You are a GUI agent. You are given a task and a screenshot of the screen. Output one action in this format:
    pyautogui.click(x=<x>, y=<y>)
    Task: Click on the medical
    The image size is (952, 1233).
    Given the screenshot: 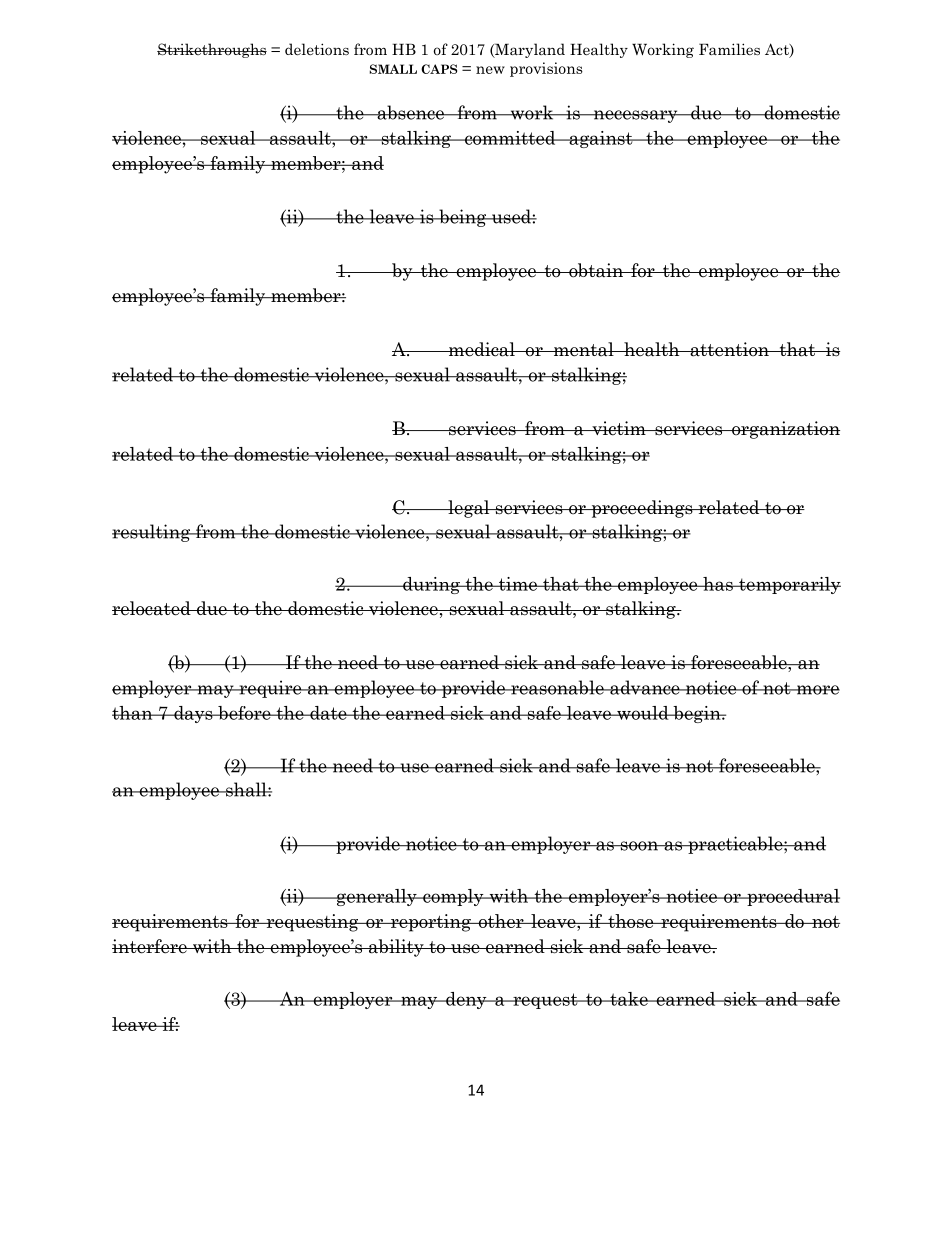 What is the action you would take?
    pyautogui.click(x=482, y=349)
